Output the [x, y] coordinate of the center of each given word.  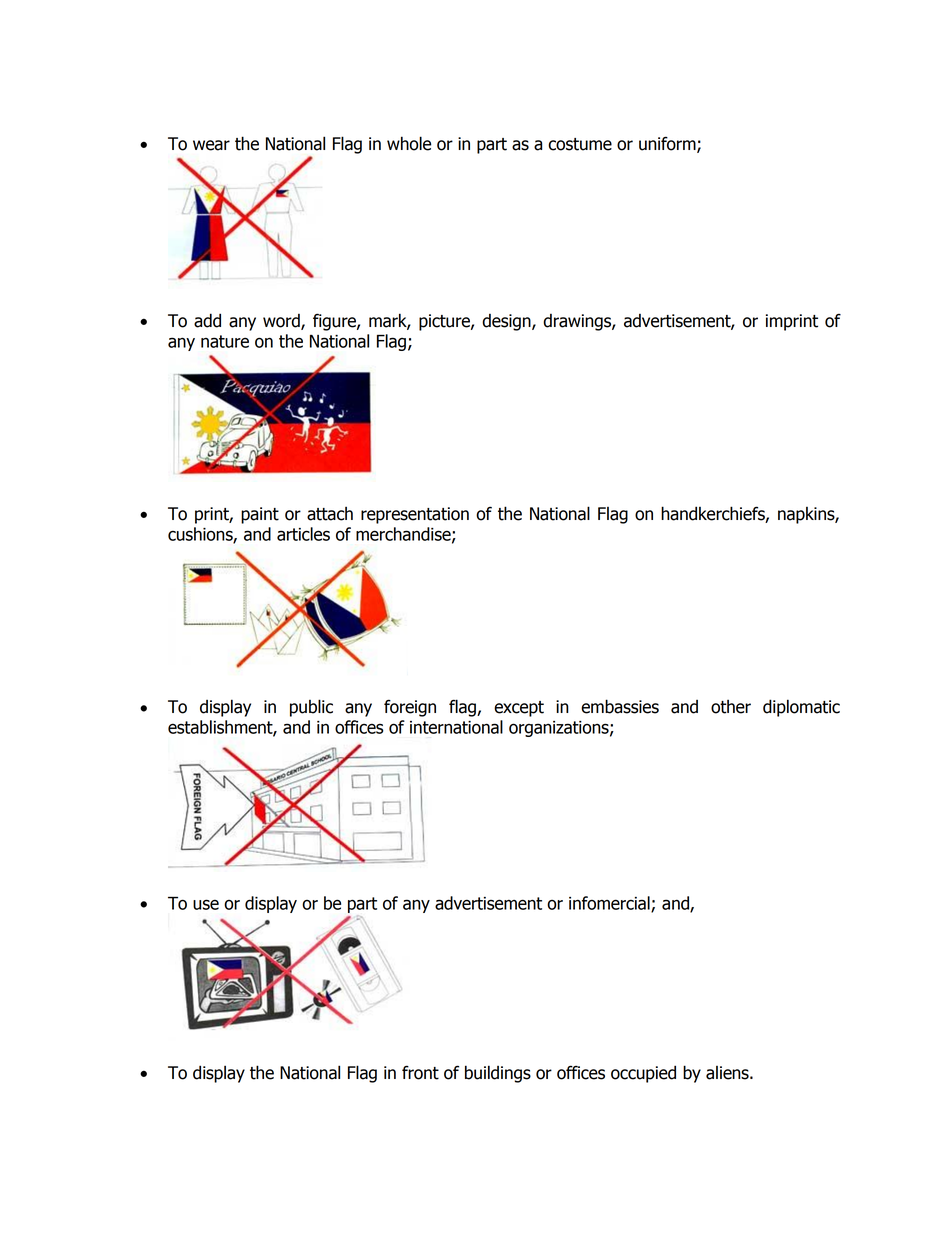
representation [415, 515]
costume [580, 144]
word [282, 321]
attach [330, 514]
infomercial [610, 904]
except [519, 709]
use [206, 904]
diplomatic [801, 708]
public [311, 708]
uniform [668, 144]
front [420, 1072]
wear [211, 145]
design [507, 322]
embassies [620, 706]
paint [260, 515]
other [731, 707]
